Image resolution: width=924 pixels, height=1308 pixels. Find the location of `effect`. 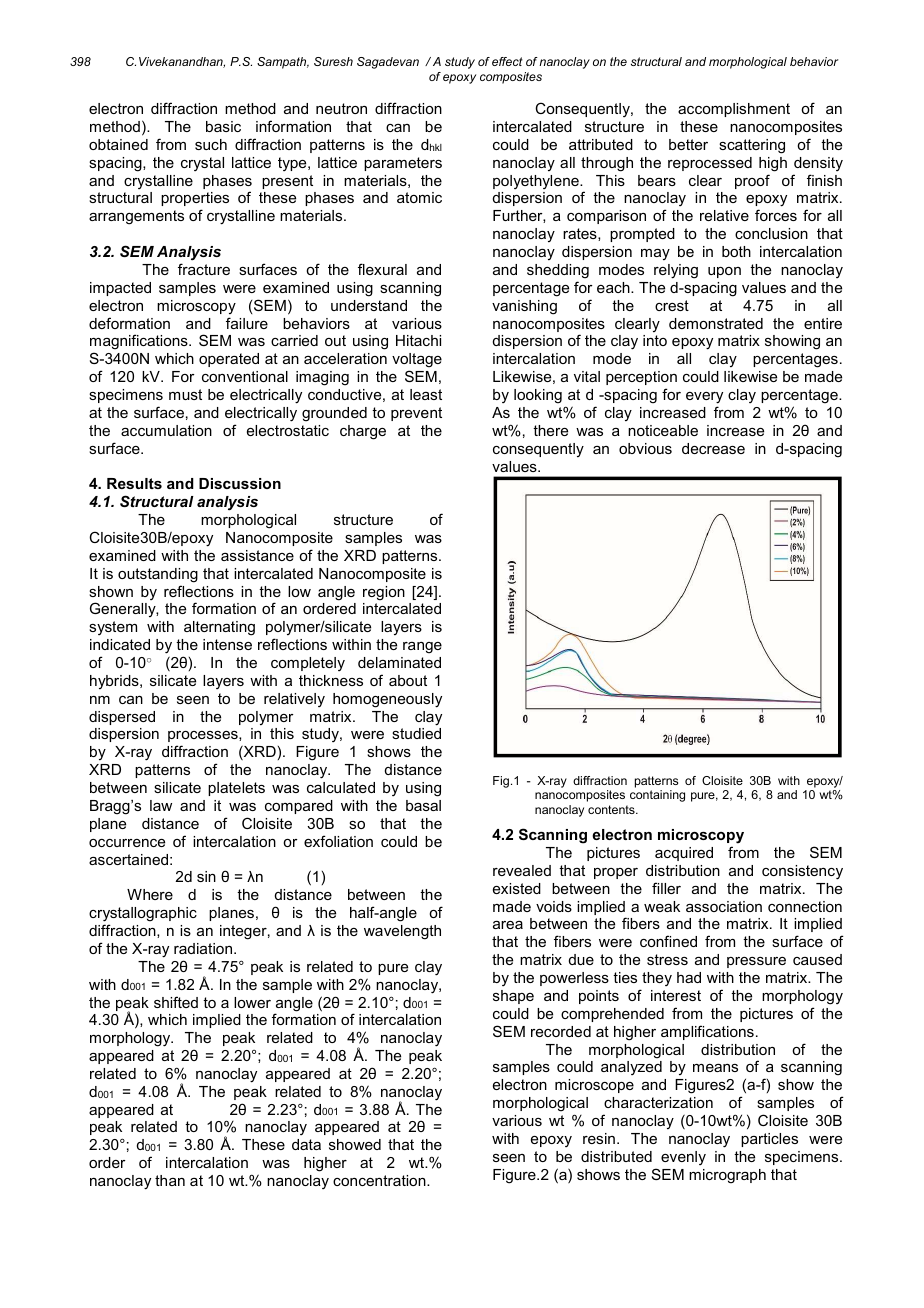

effect is located at coordinates (507, 61).
